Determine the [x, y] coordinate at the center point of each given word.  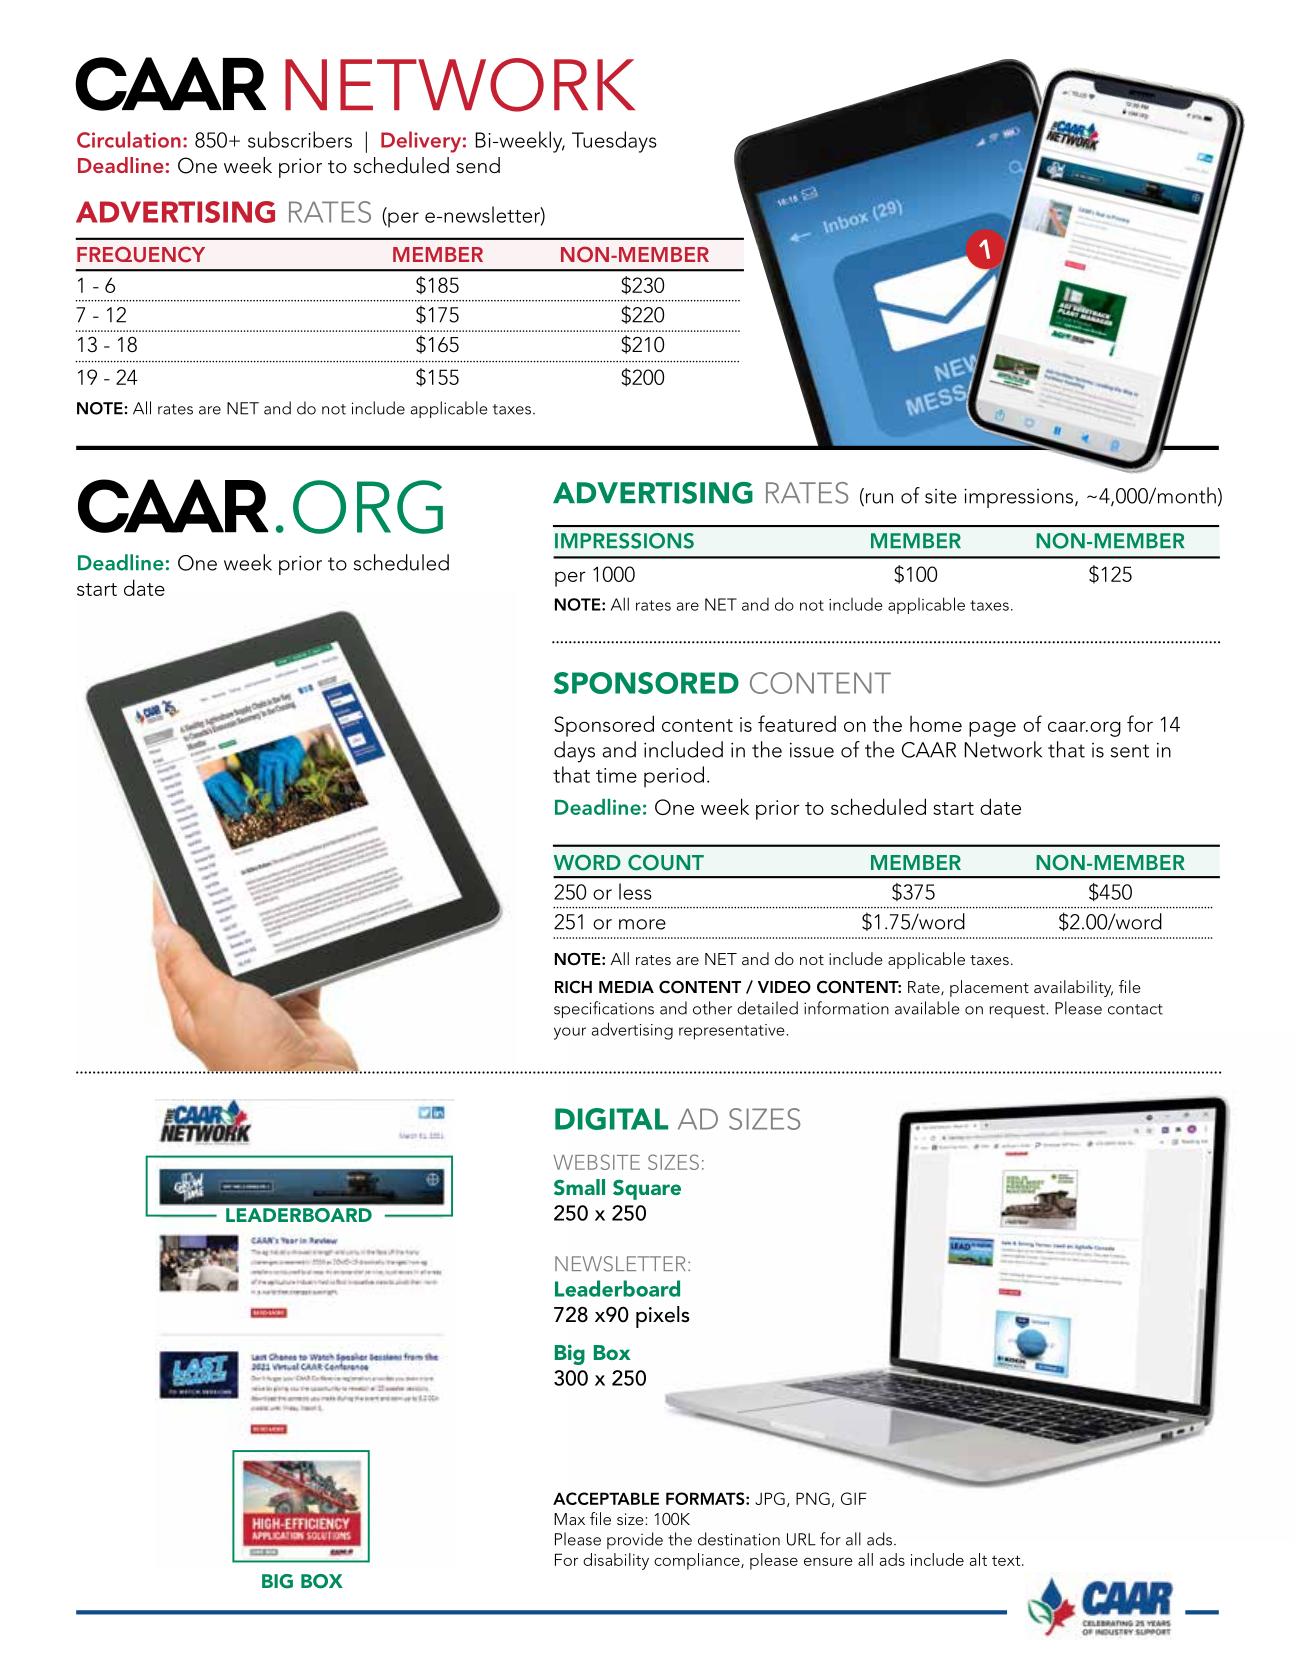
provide [635, 1540]
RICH [573, 987]
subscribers [300, 139]
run [878, 499]
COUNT [666, 862]
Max [569, 1519]
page [992, 729]
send [478, 165]
